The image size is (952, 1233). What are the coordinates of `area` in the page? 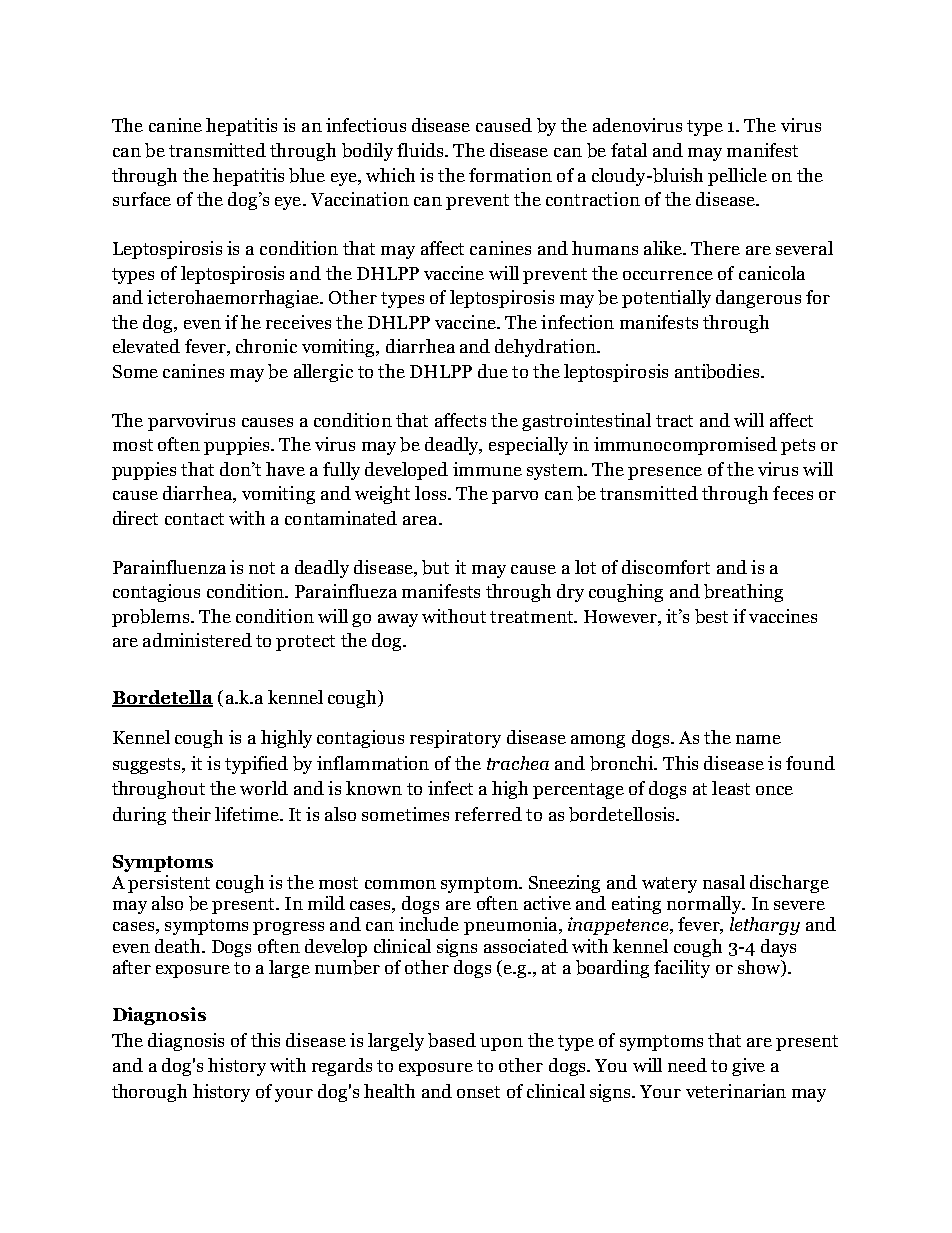 It's located at (421, 520).
